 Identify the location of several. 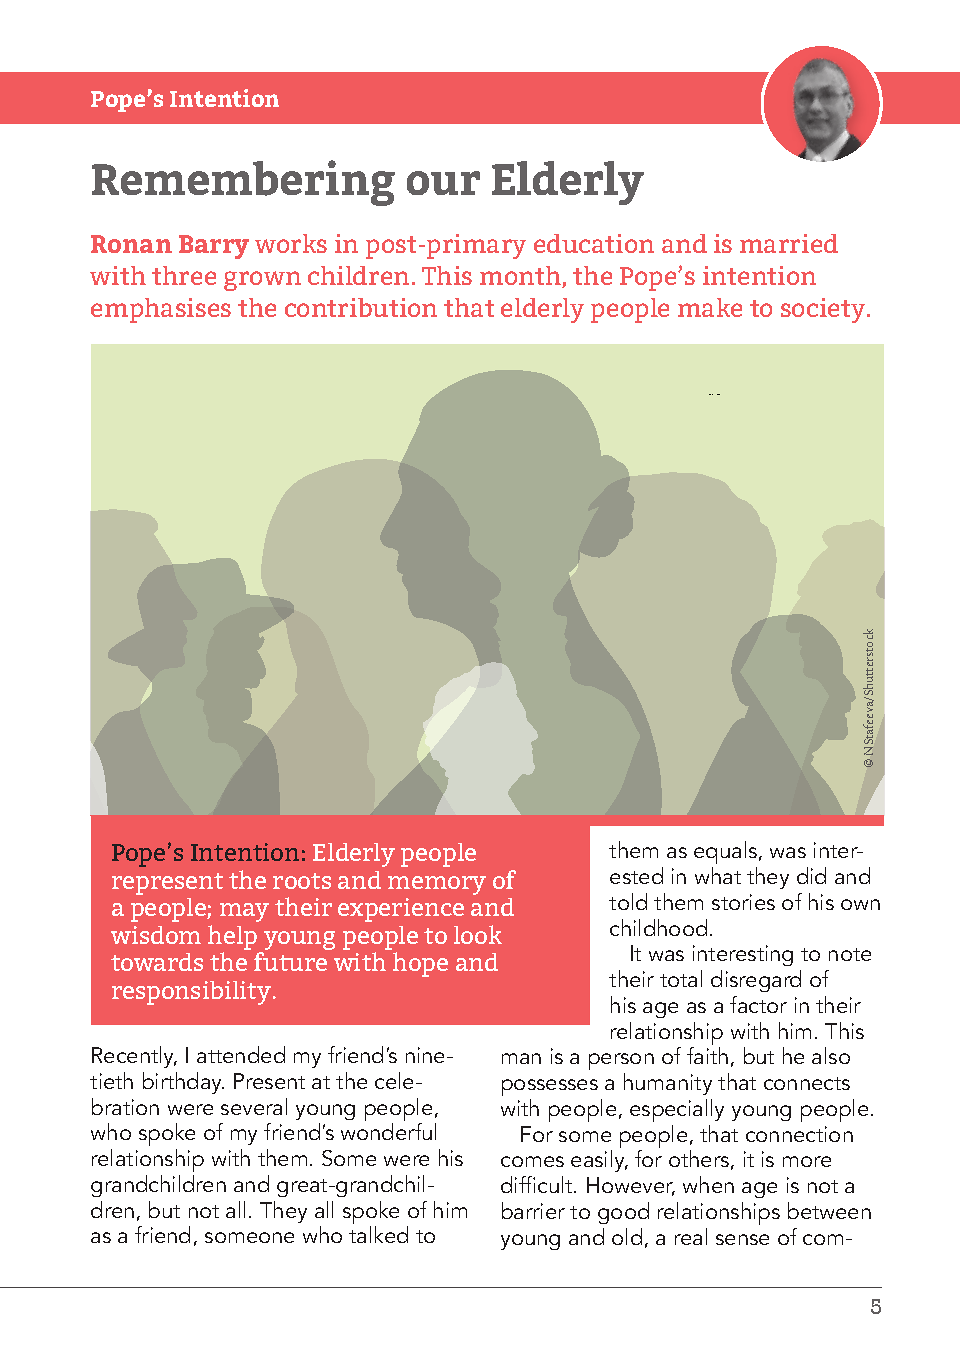
(254, 1106).
